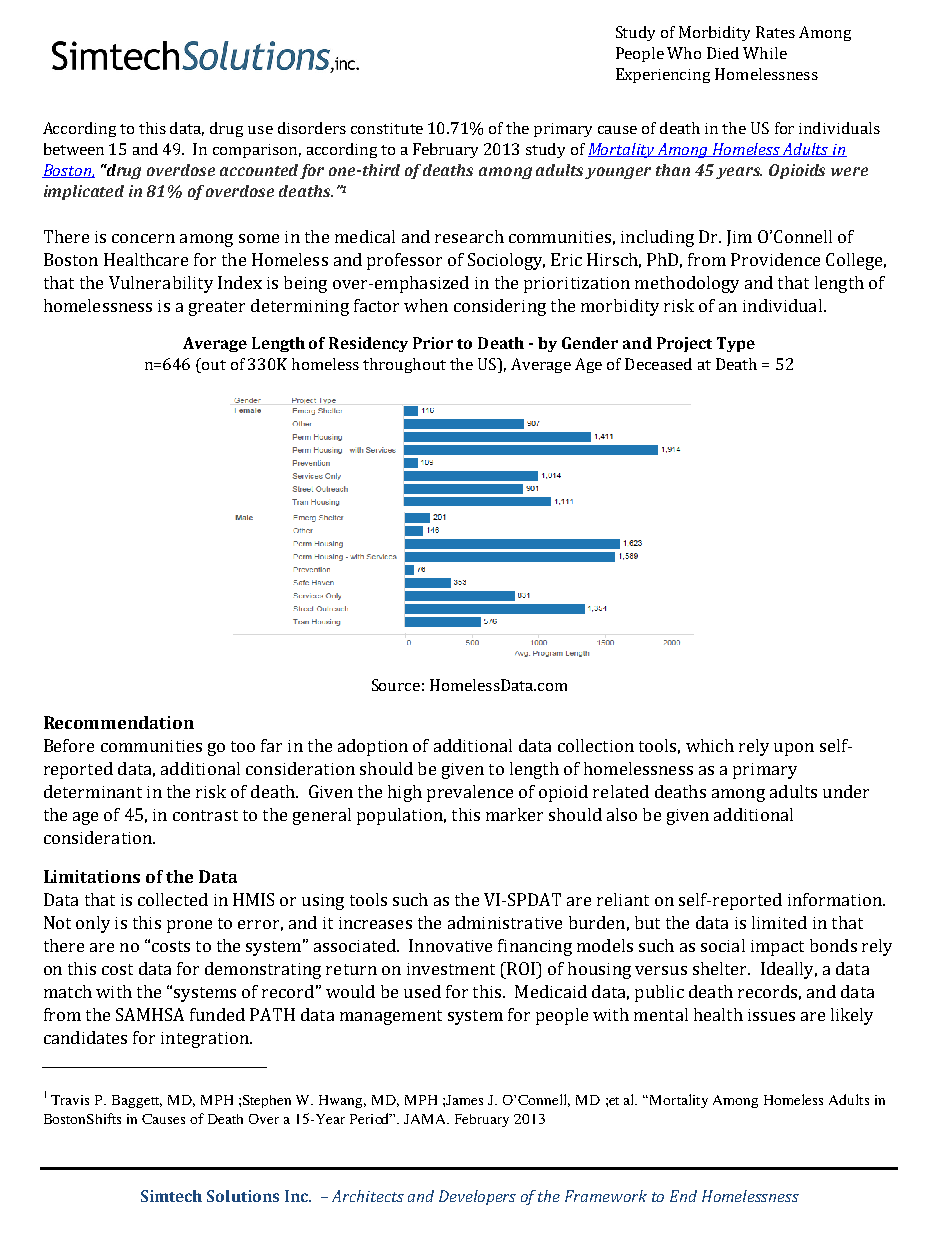  What do you see at coordinates (74, 149) in the screenshot?
I see `between` at bounding box center [74, 149].
